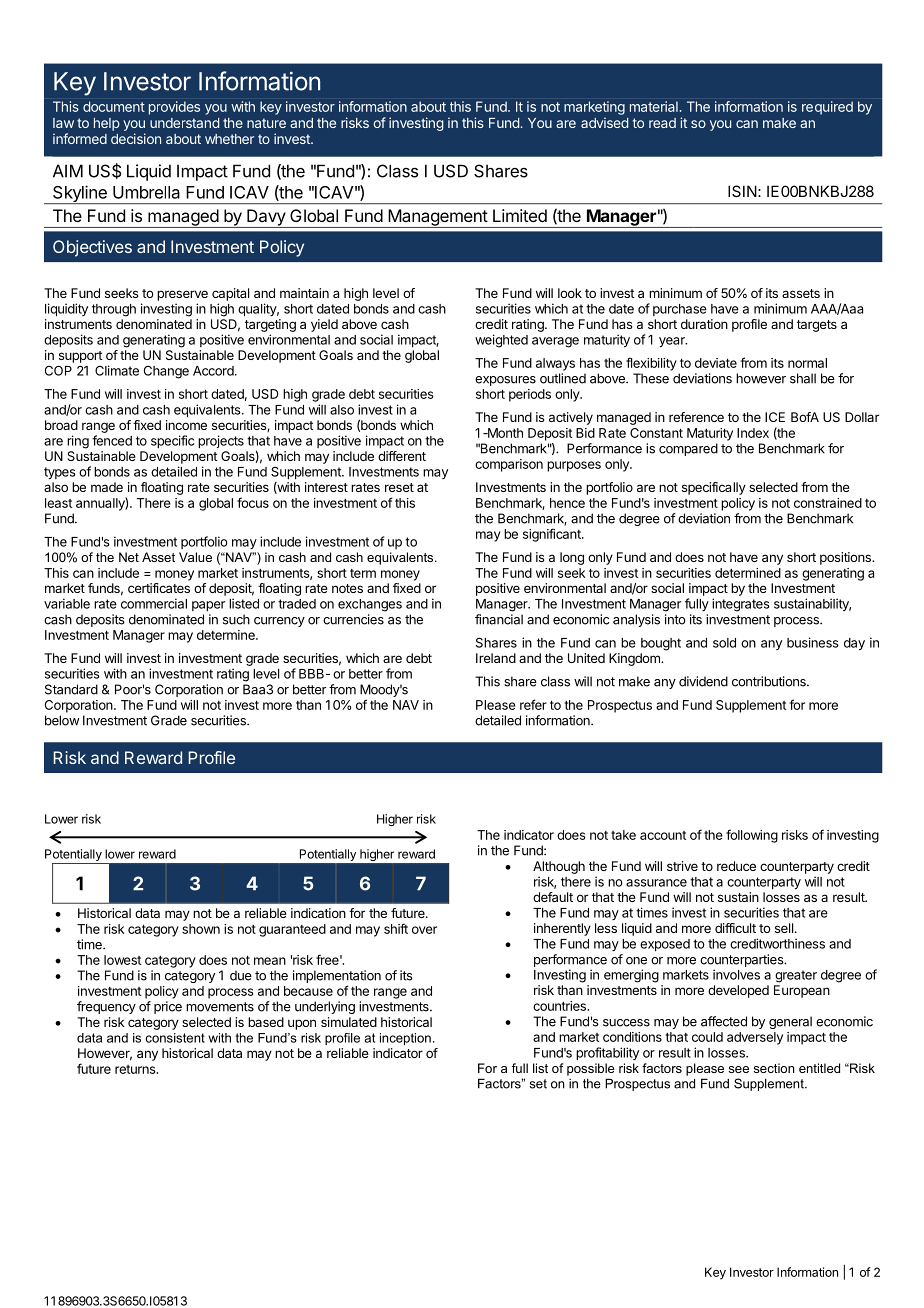 The height and width of the screenshot is (1308, 924). Describe the element at coordinates (499, 619) in the screenshot. I see `financial` at that location.
